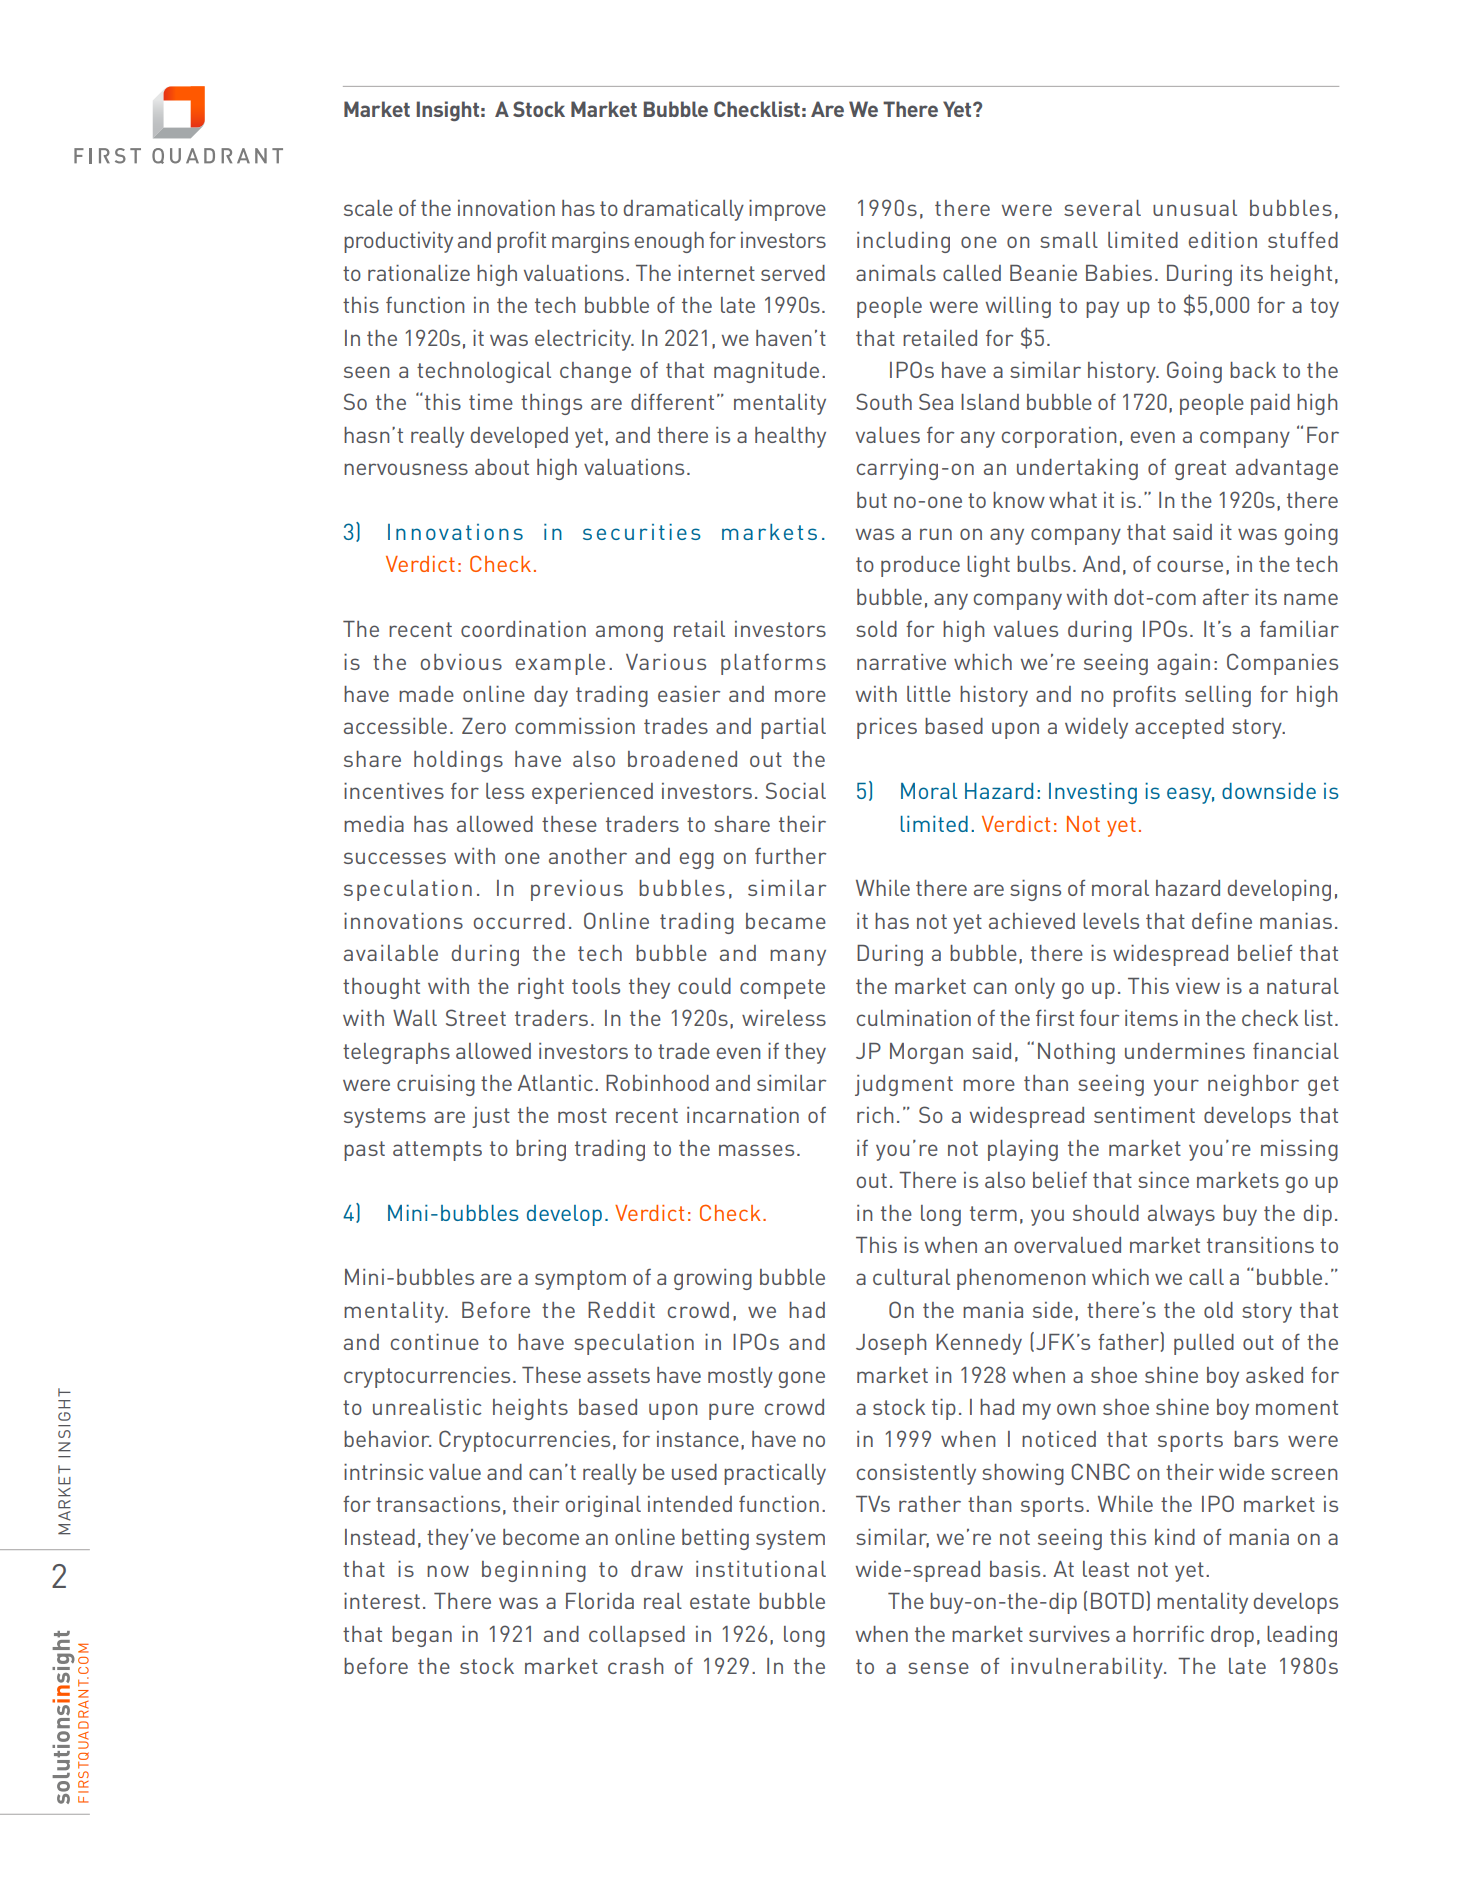 The image size is (1469, 1901). I want to click on attempts, so click(437, 1151).
